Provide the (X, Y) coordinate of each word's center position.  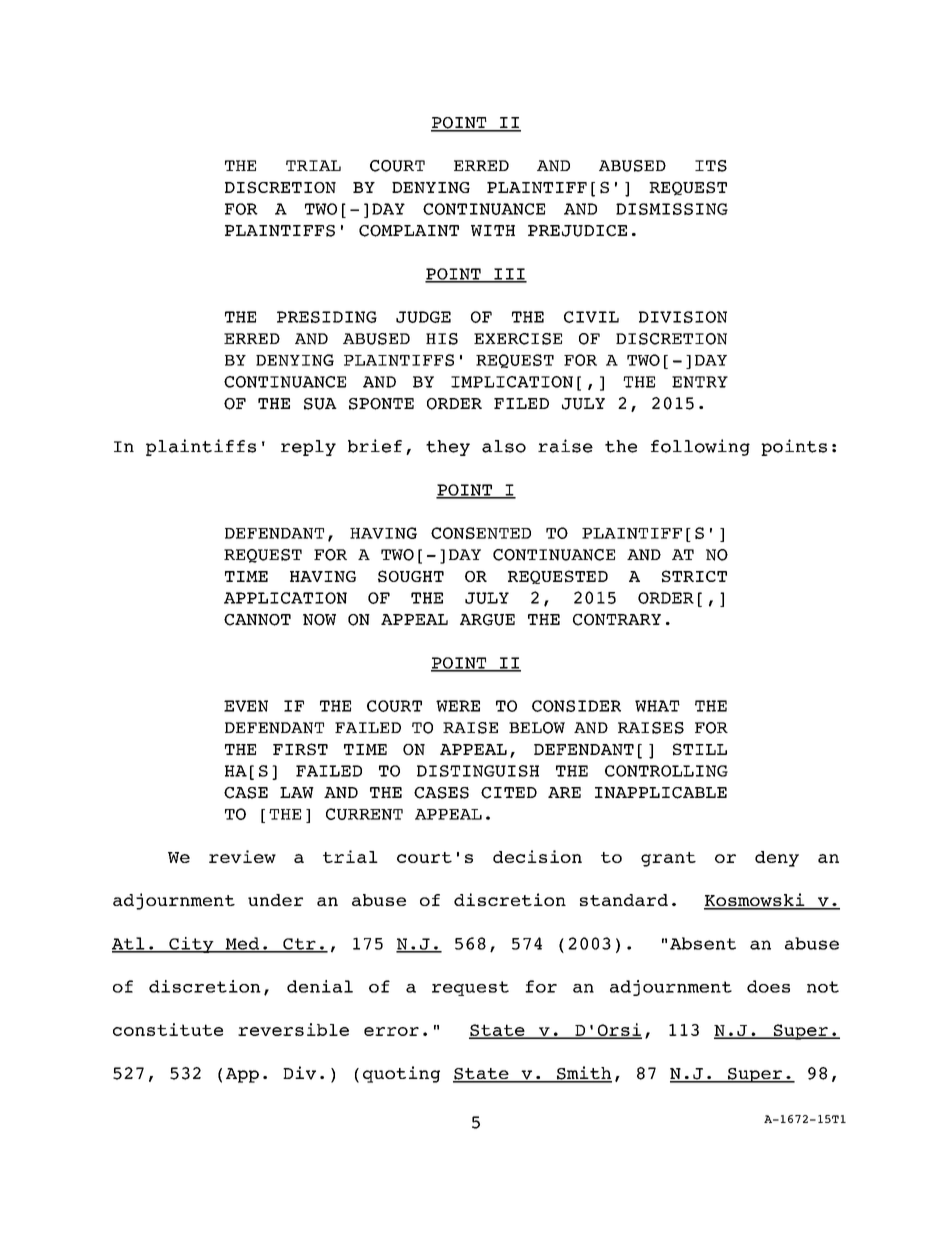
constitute (168, 1029)
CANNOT (257, 620)
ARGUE (487, 620)
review (242, 856)
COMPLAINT (409, 231)
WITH (493, 230)
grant (668, 859)
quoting (401, 1074)
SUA (320, 404)
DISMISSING (672, 209)
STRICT (694, 576)
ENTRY (700, 382)
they (448, 448)
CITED (509, 793)
